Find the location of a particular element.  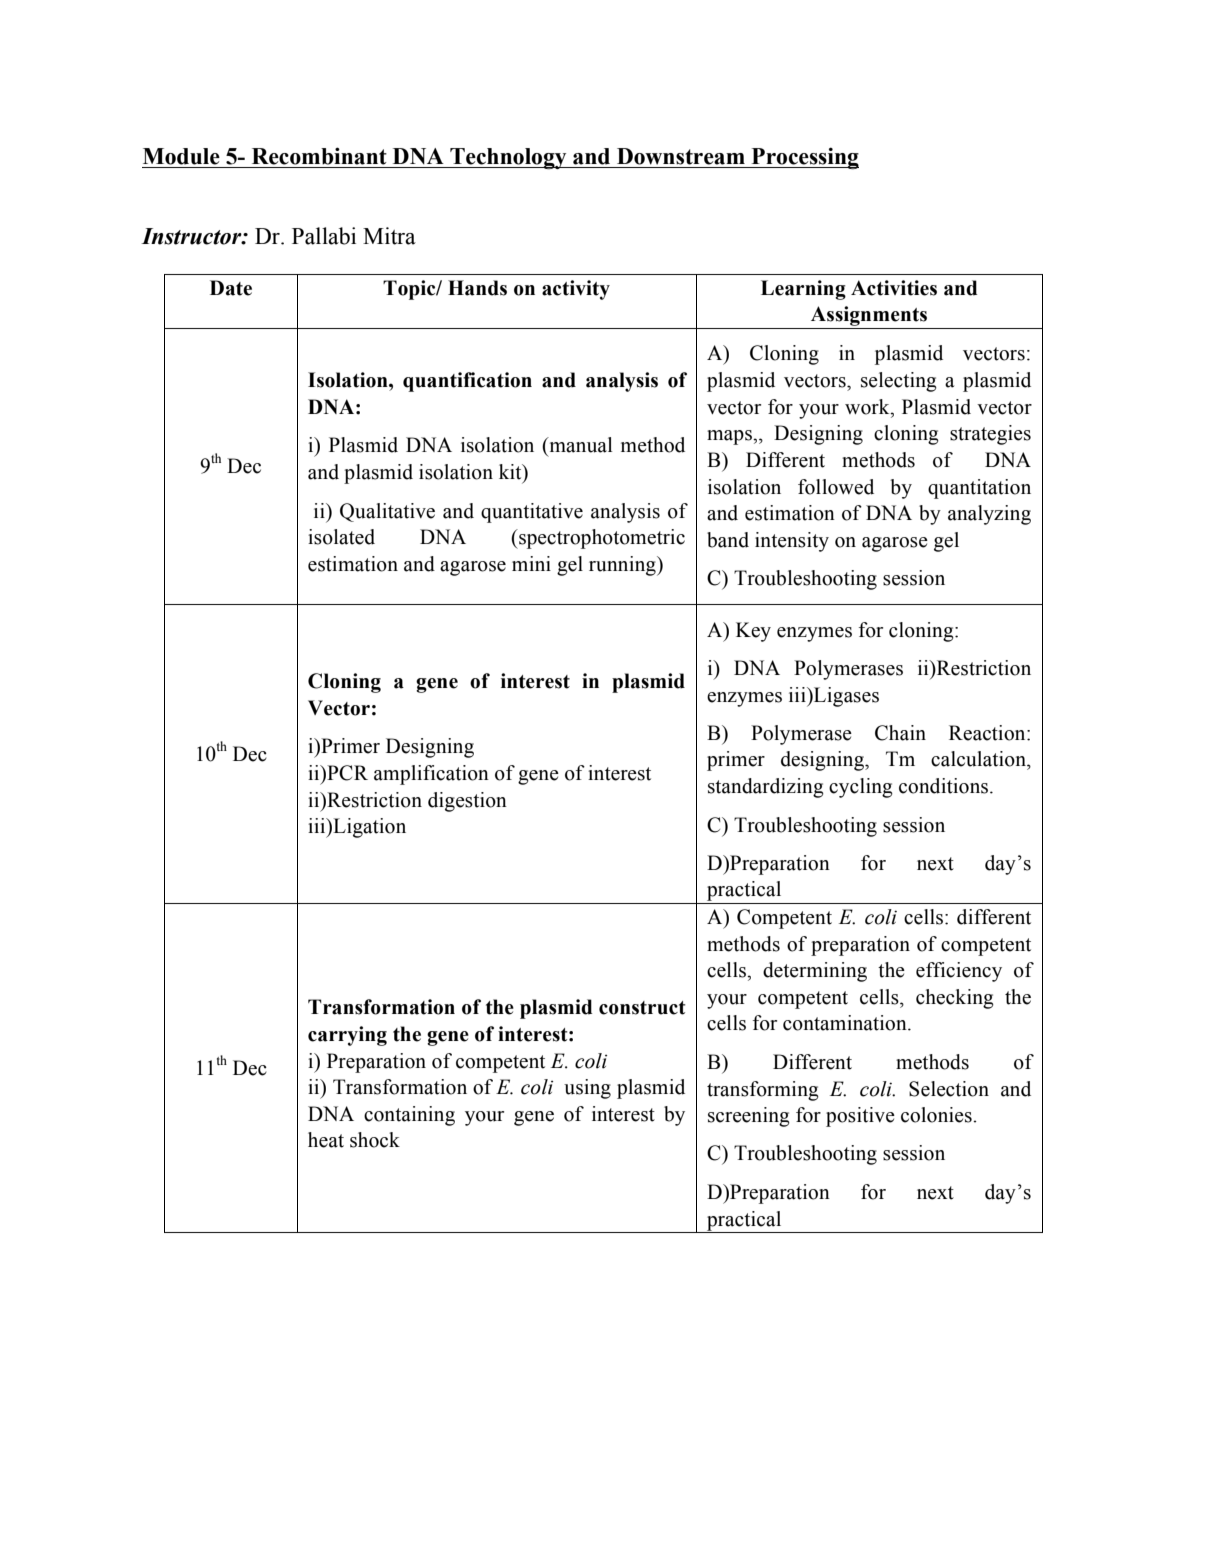

construct is located at coordinates (642, 1008).
